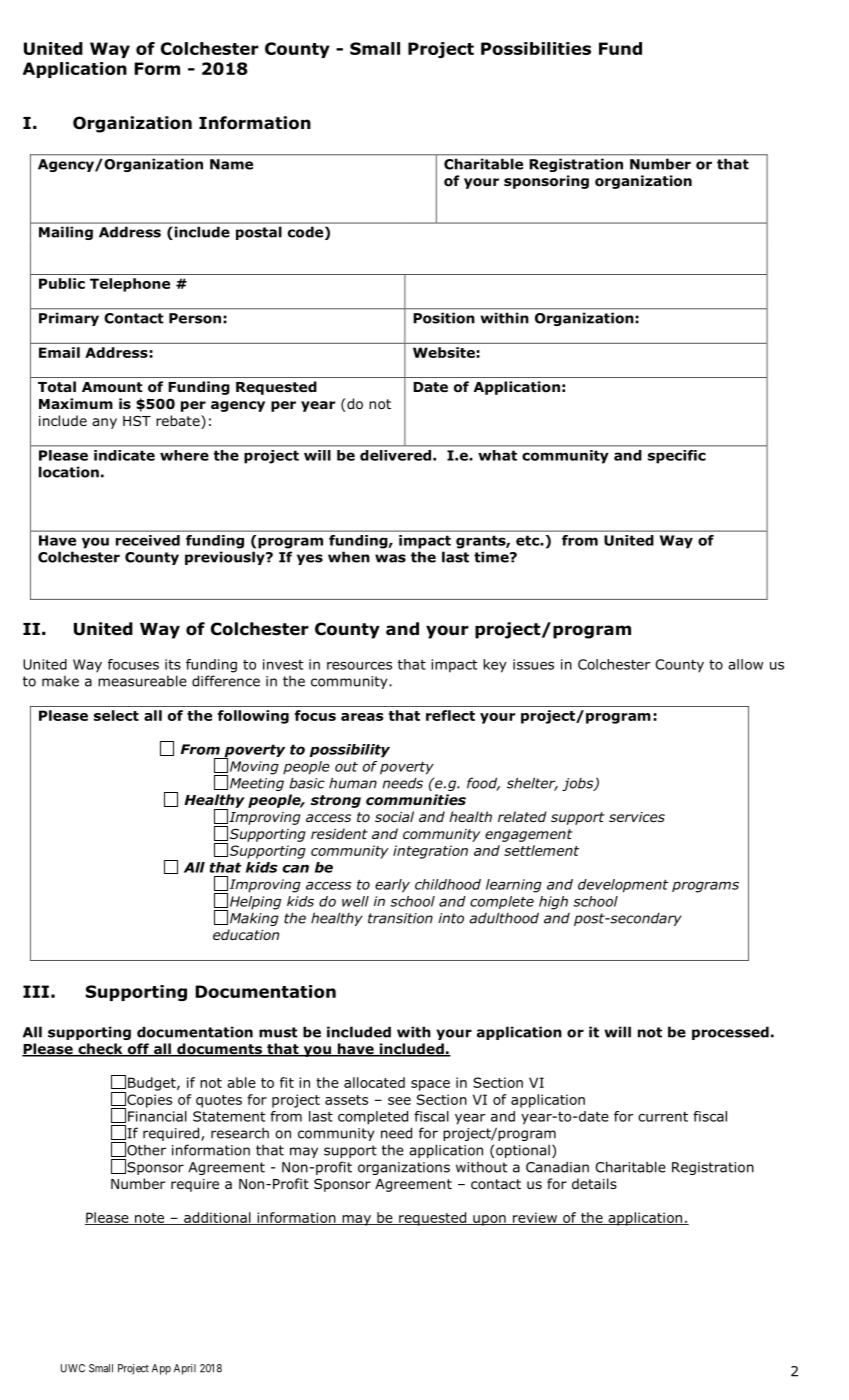 The width and height of the screenshot is (849, 1400). Describe the element at coordinates (444, 318) in the screenshot. I see `Position` at that location.
